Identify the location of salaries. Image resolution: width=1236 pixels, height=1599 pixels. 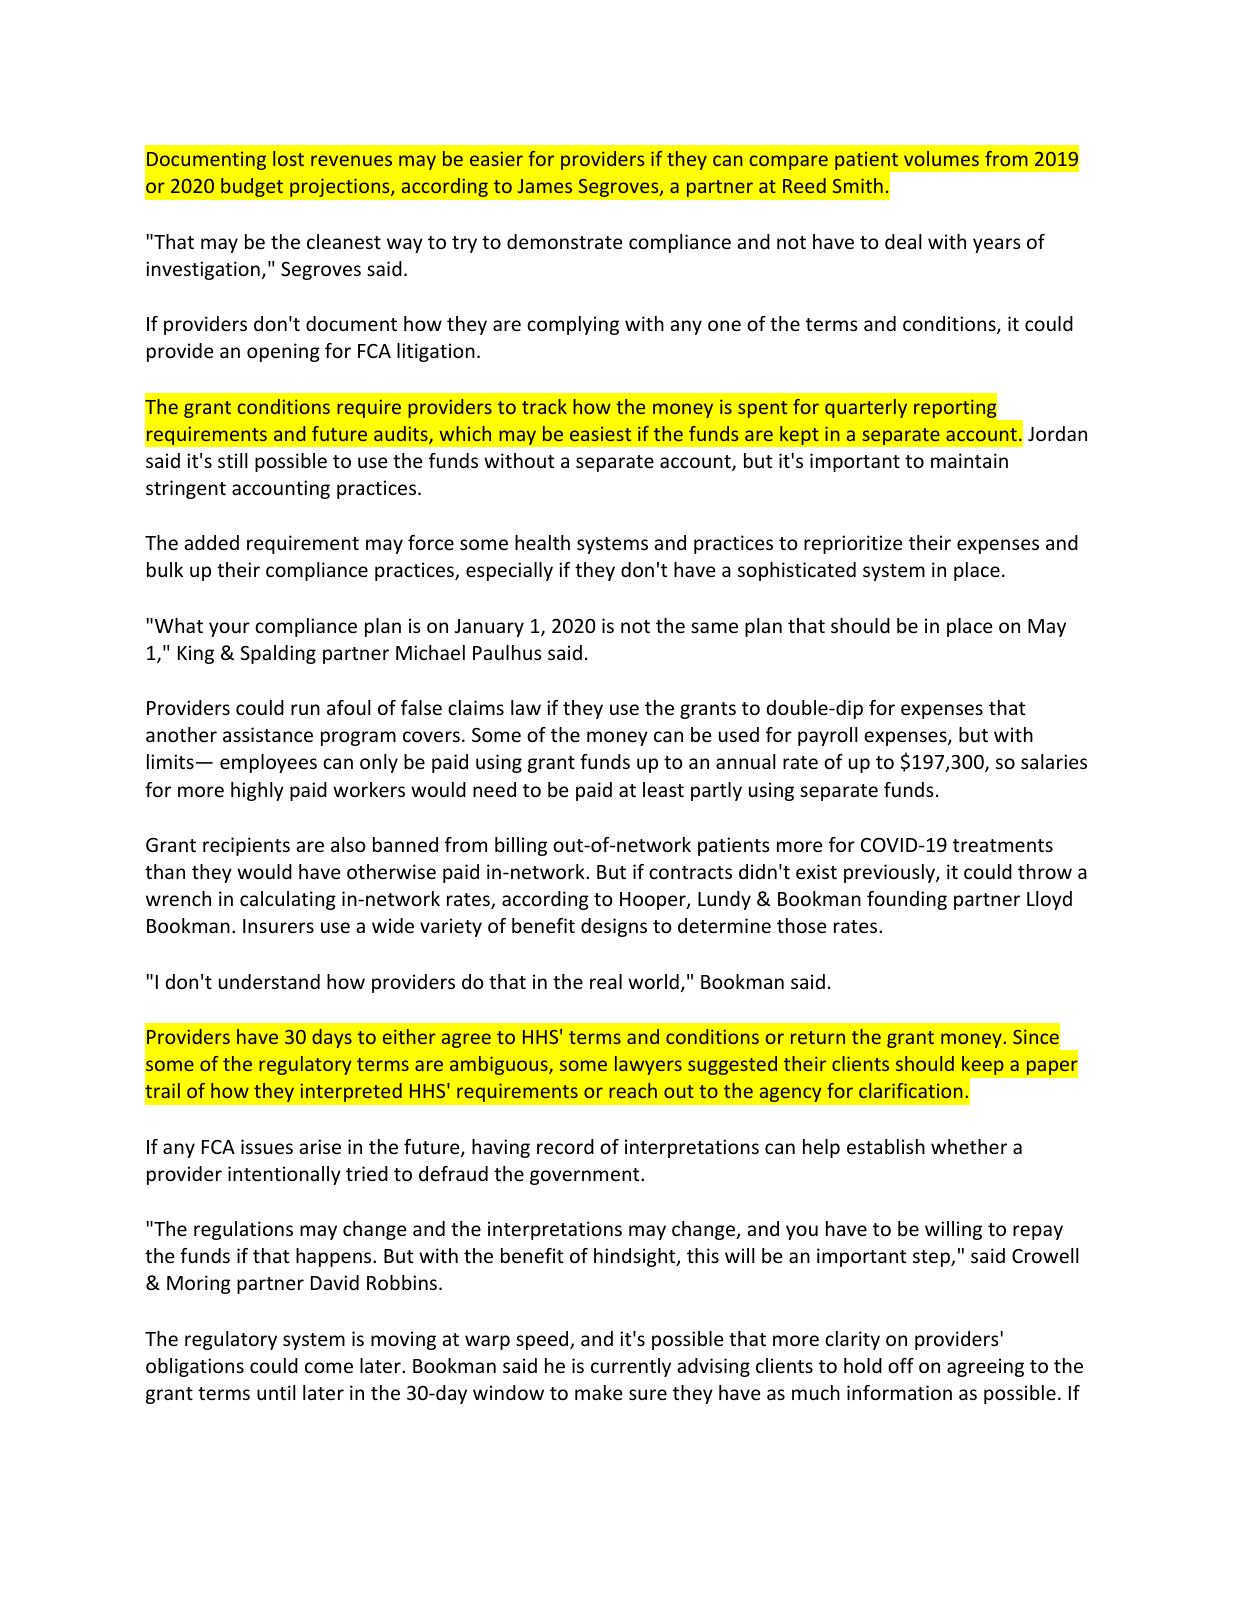
(1054, 761).
